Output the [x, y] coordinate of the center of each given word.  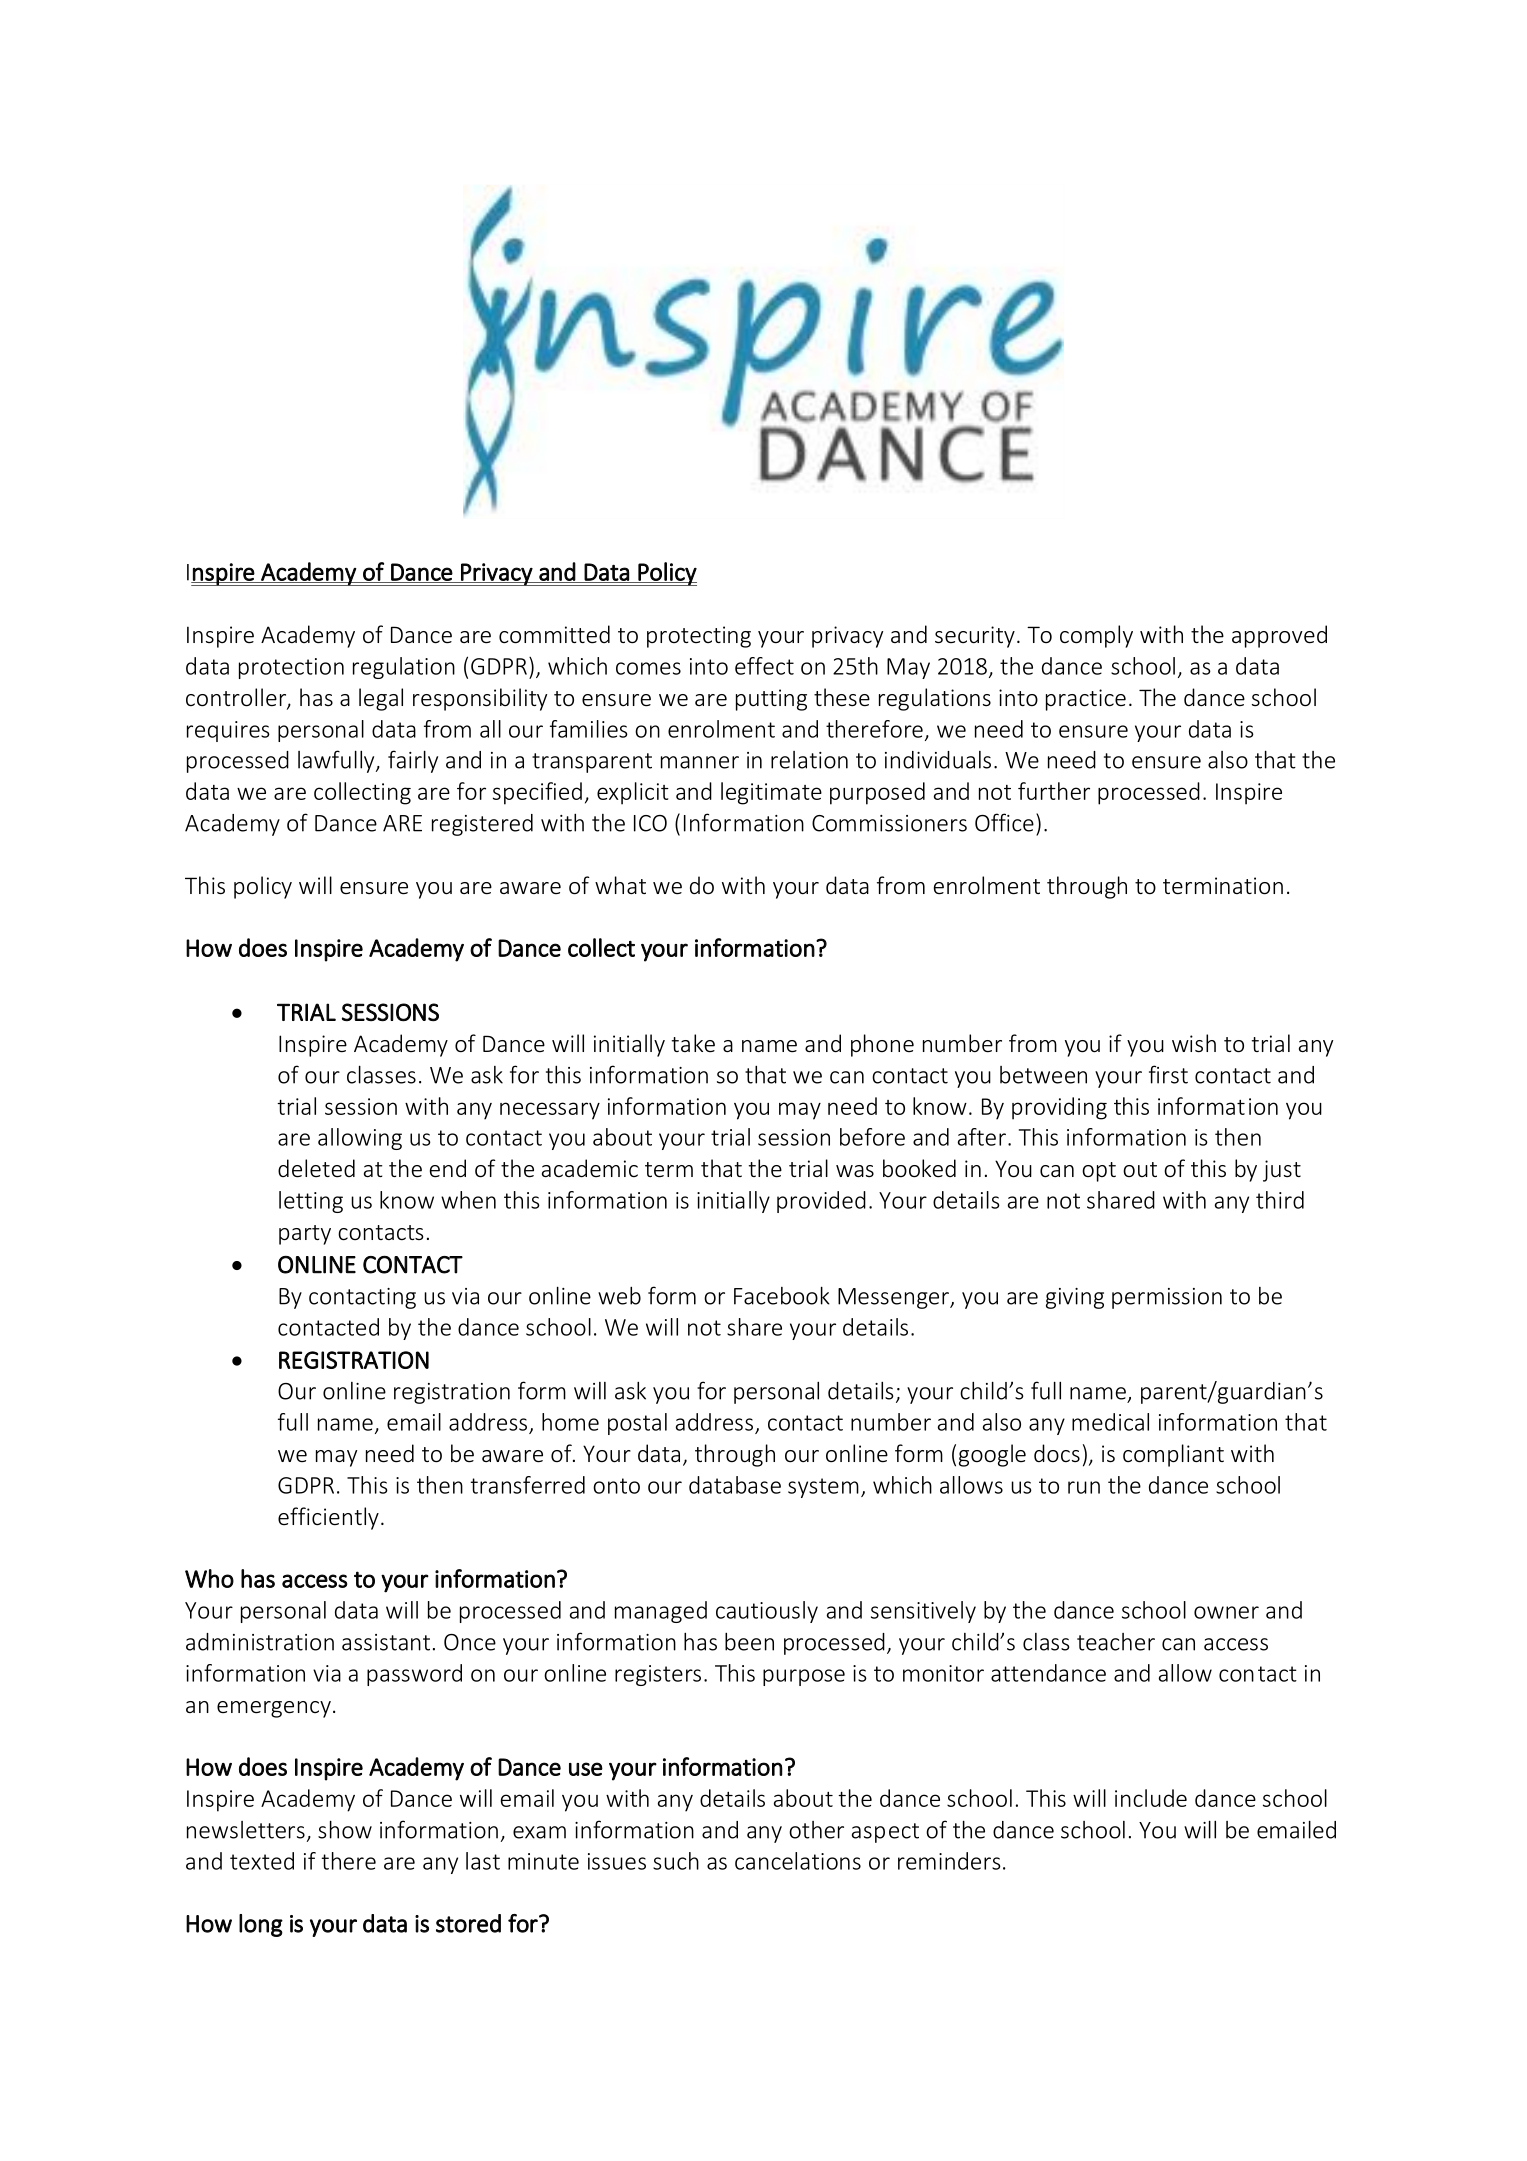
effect [764, 666]
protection [291, 668]
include [1151, 1798]
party [305, 1235]
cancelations [798, 1861]
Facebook [782, 1295]
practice [1086, 700]
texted [262, 1861]
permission [1167, 1298]
